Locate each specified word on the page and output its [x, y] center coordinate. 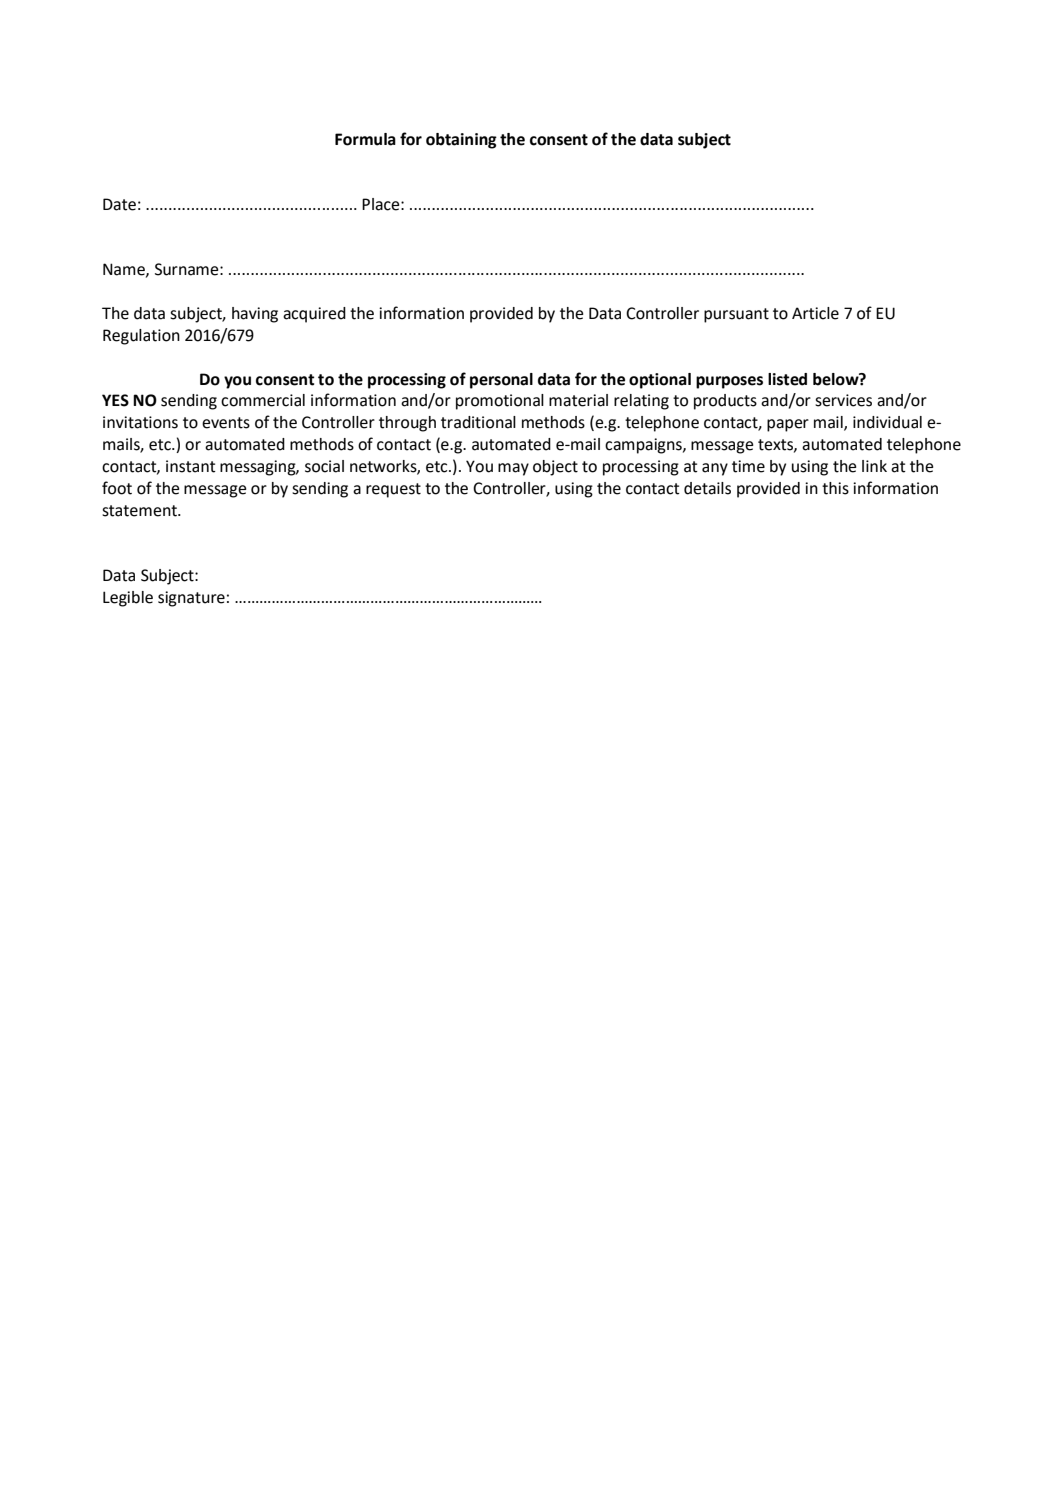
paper [788, 425]
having [255, 315]
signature [191, 599]
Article [815, 313]
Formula [365, 139]
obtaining [461, 141]
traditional [478, 422]
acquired [314, 315]
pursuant [736, 315]
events [226, 423]
